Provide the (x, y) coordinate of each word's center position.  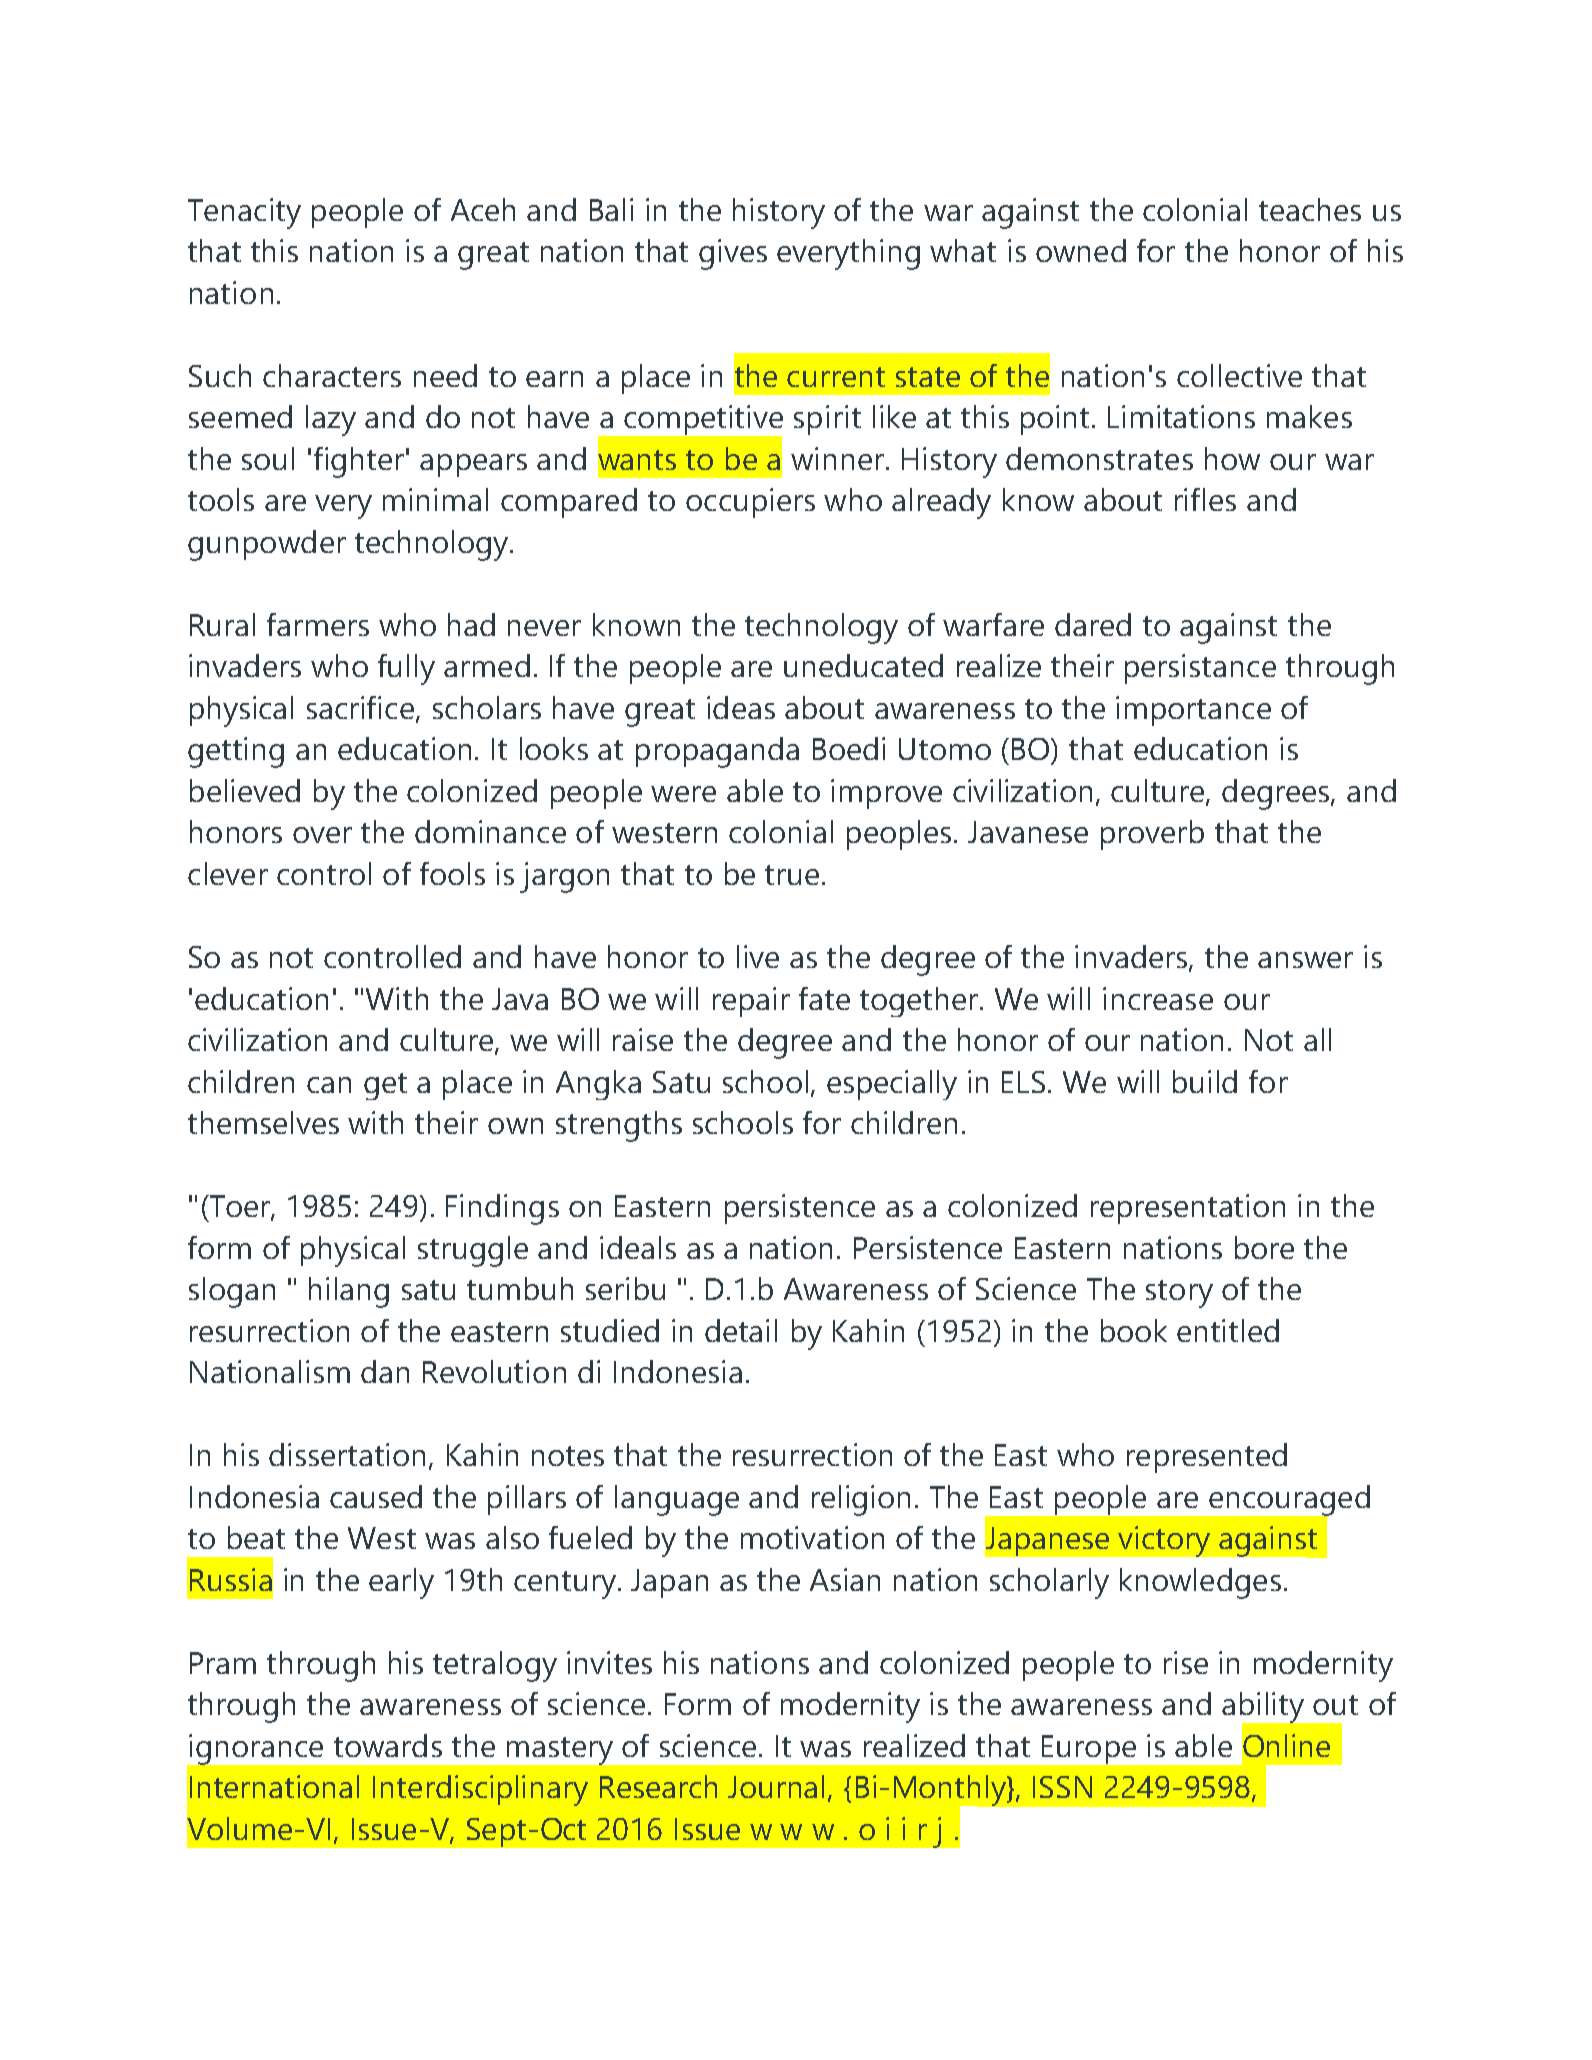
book (1134, 1330)
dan (385, 1371)
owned (1081, 250)
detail (741, 1330)
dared (1093, 624)
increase (1158, 998)
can (329, 1085)
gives (733, 254)
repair (751, 1002)
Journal (776, 1786)
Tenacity (244, 213)
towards (388, 1745)
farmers (318, 624)
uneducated (863, 665)
